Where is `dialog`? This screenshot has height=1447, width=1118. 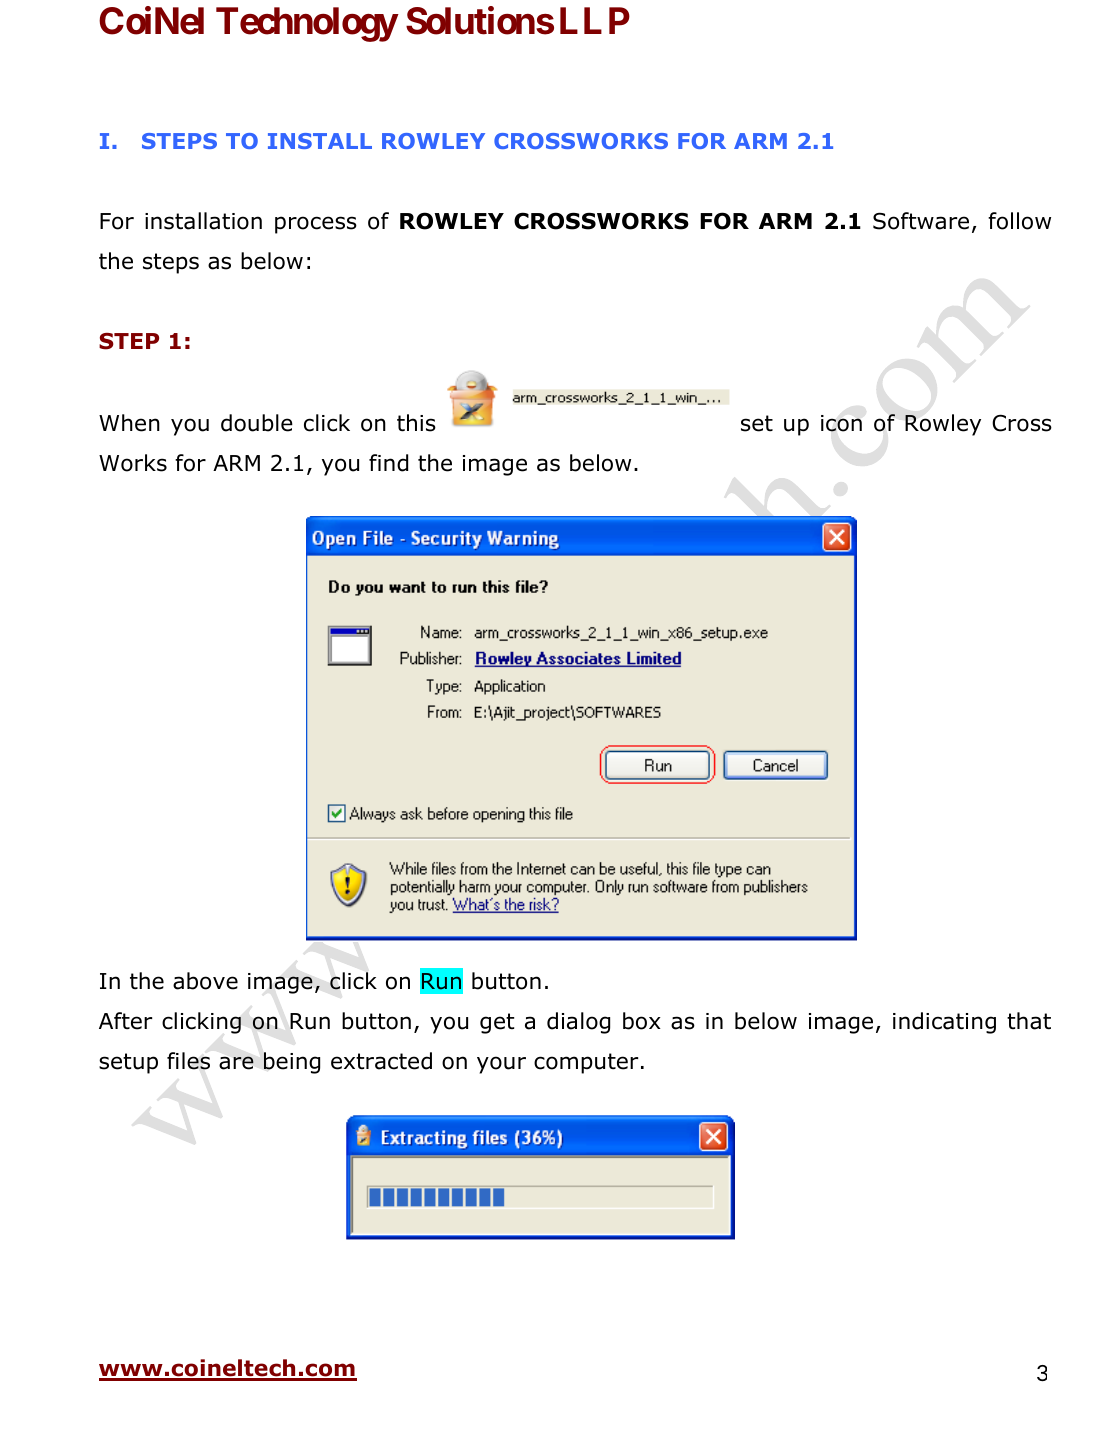
dialog is located at coordinates (578, 1023).
